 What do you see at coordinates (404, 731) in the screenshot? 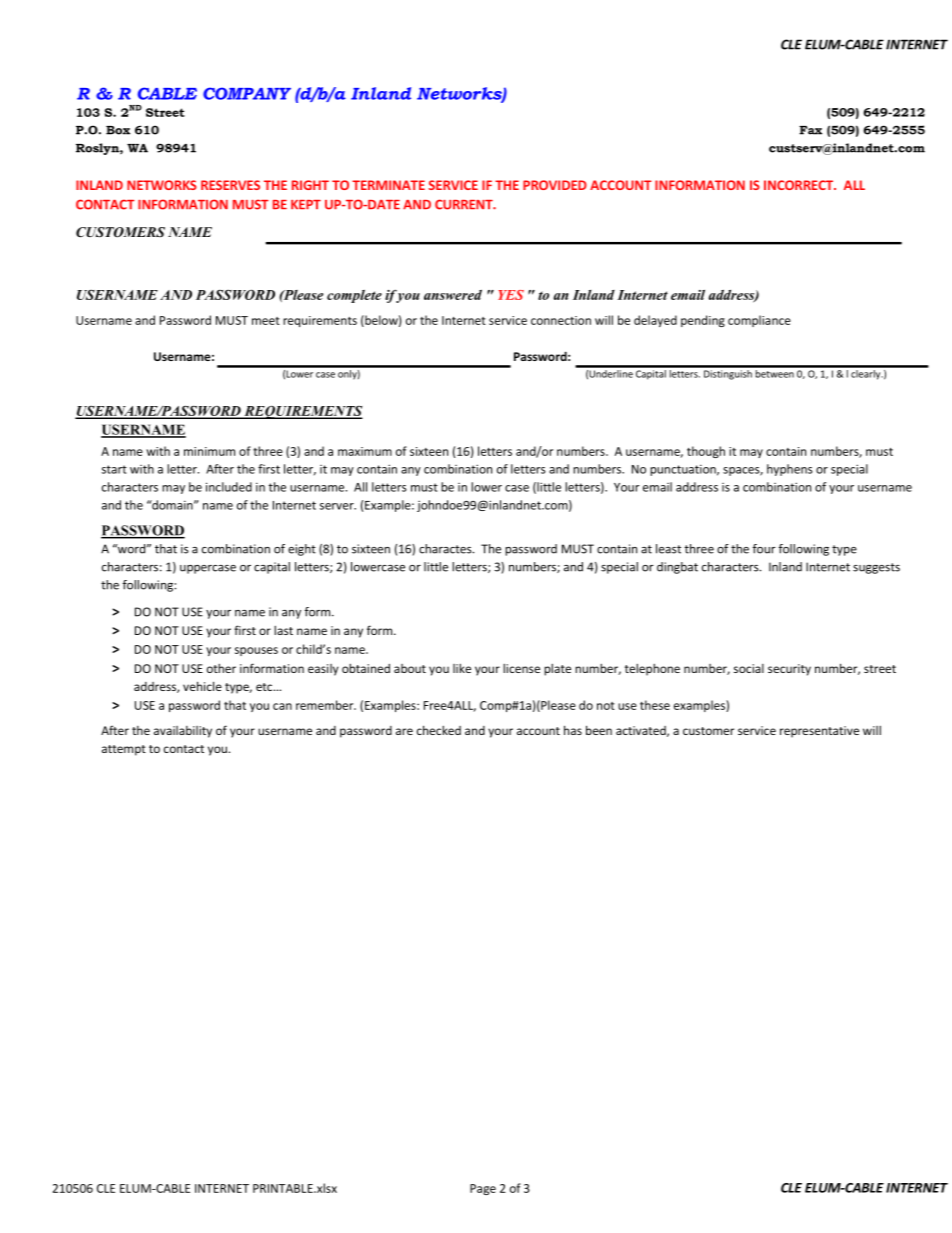
I see `are` at bounding box center [404, 731].
